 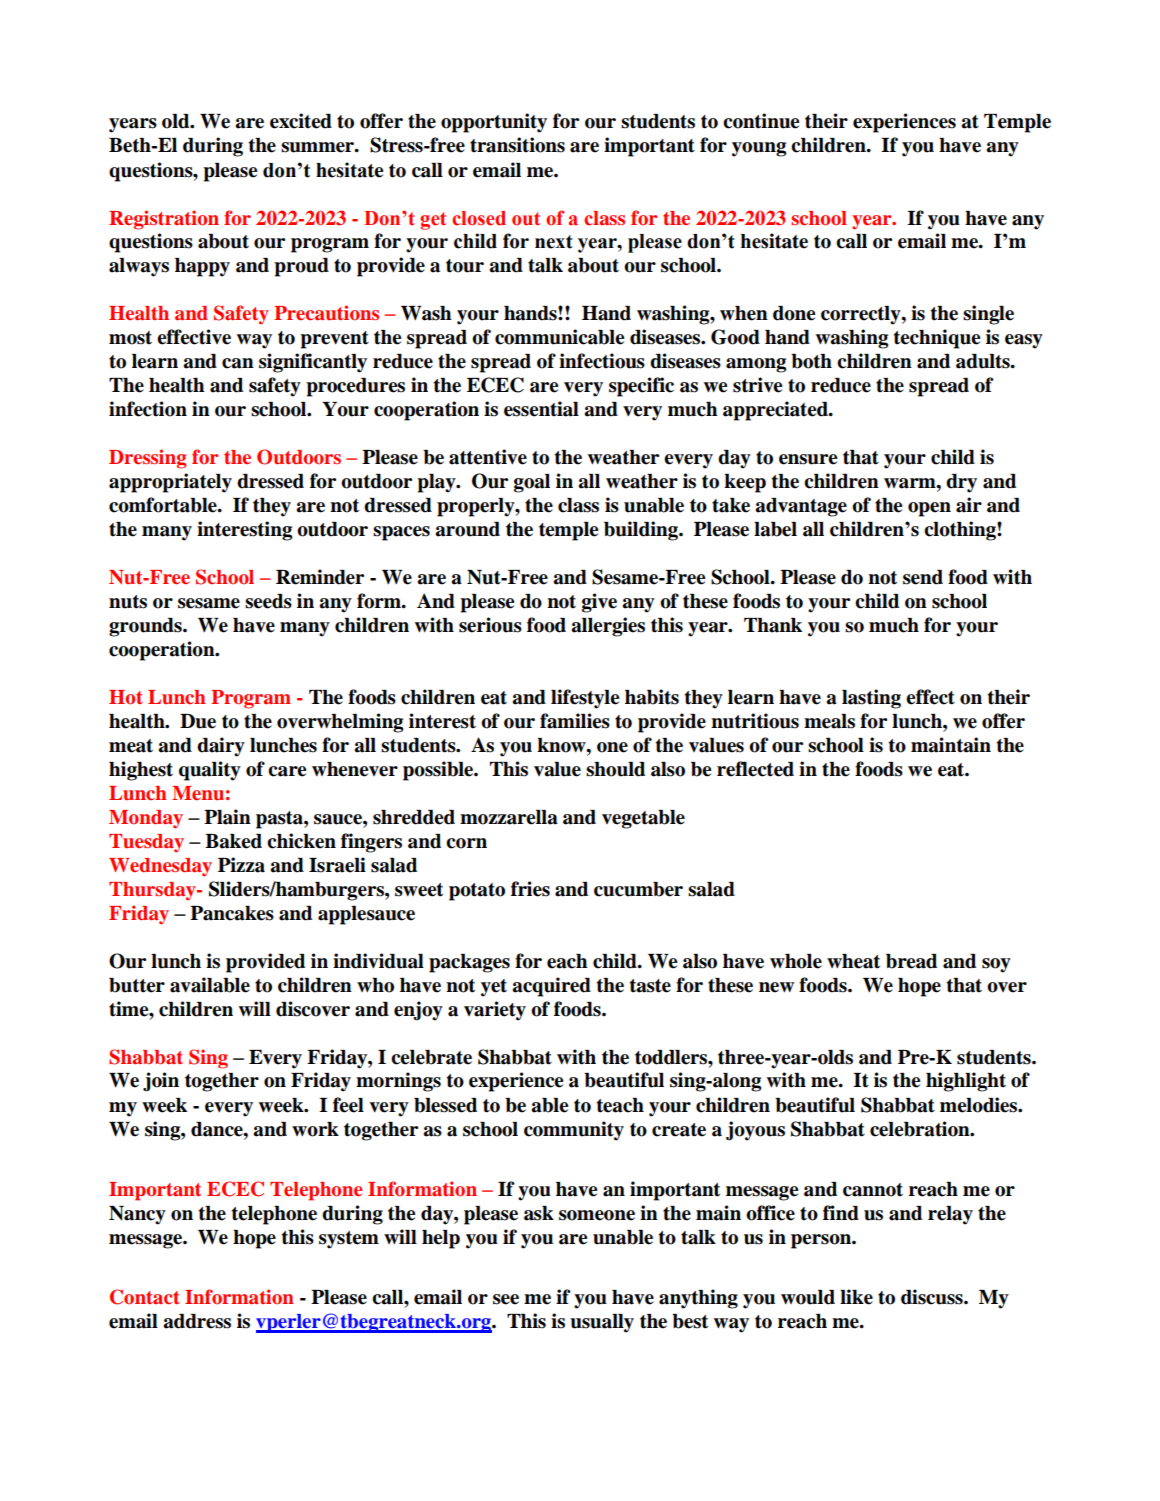 I want to click on address, so click(x=197, y=1321).
